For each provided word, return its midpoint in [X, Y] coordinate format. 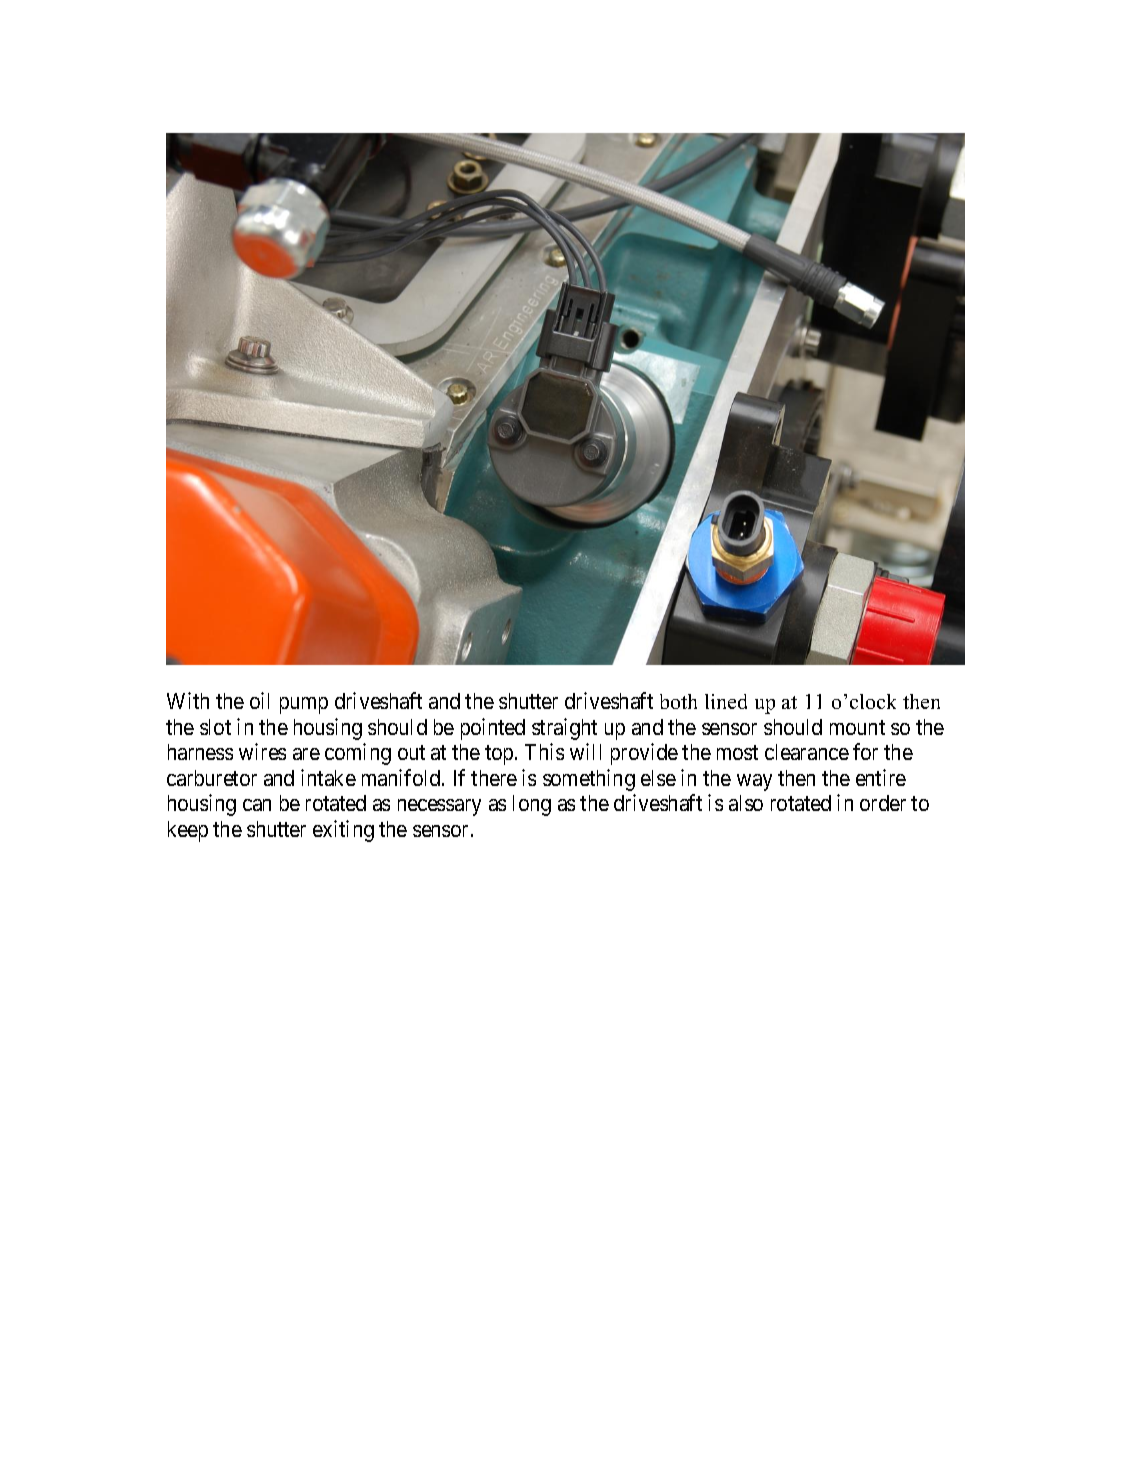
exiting [343, 831]
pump [304, 705]
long [532, 805]
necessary [439, 807]
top [499, 755]
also [746, 803]
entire [881, 777]
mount [857, 727]
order [883, 803]
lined [726, 701]
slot [215, 727]
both [678, 701]
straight [564, 729]
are [306, 754]
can [257, 805]
